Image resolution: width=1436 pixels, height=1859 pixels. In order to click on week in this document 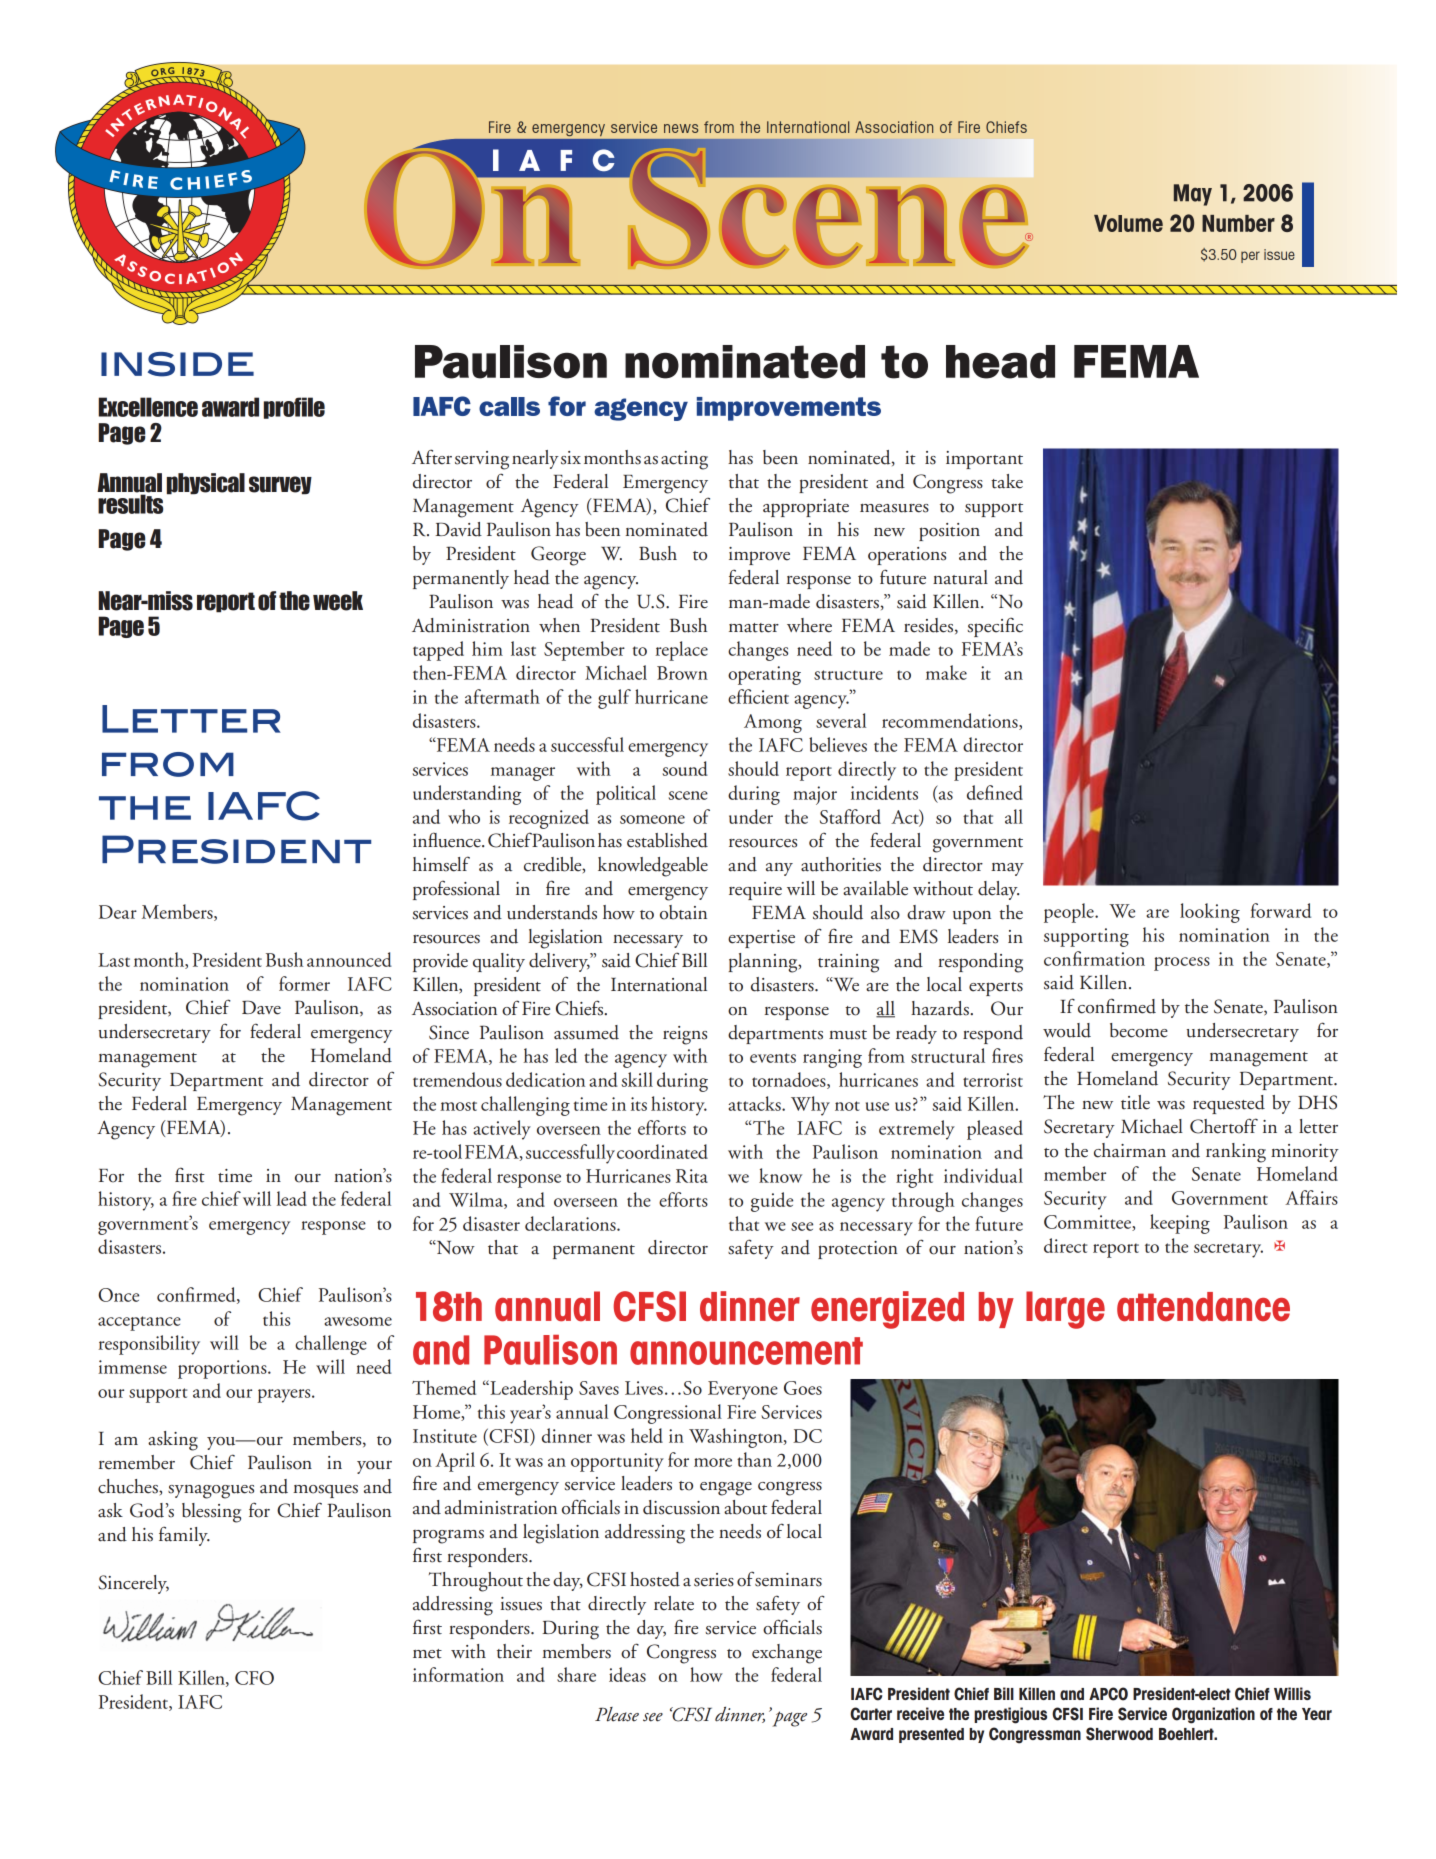, I will do `click(338, 601)`.
